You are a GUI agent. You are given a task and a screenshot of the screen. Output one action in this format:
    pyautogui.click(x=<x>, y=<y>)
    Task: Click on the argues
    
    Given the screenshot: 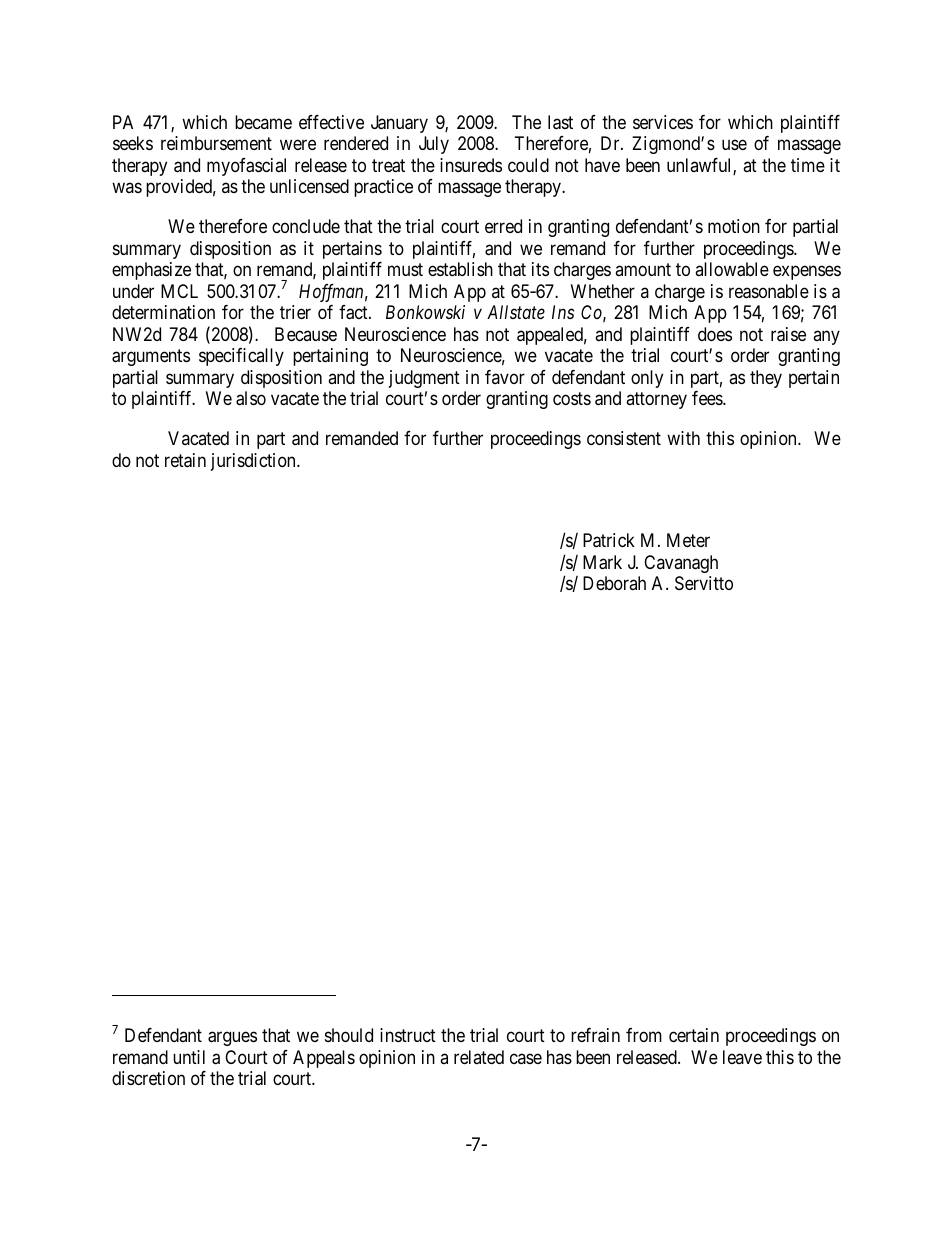 What is the action you would take?
    pyautogui.click(x=232, y=1039)
